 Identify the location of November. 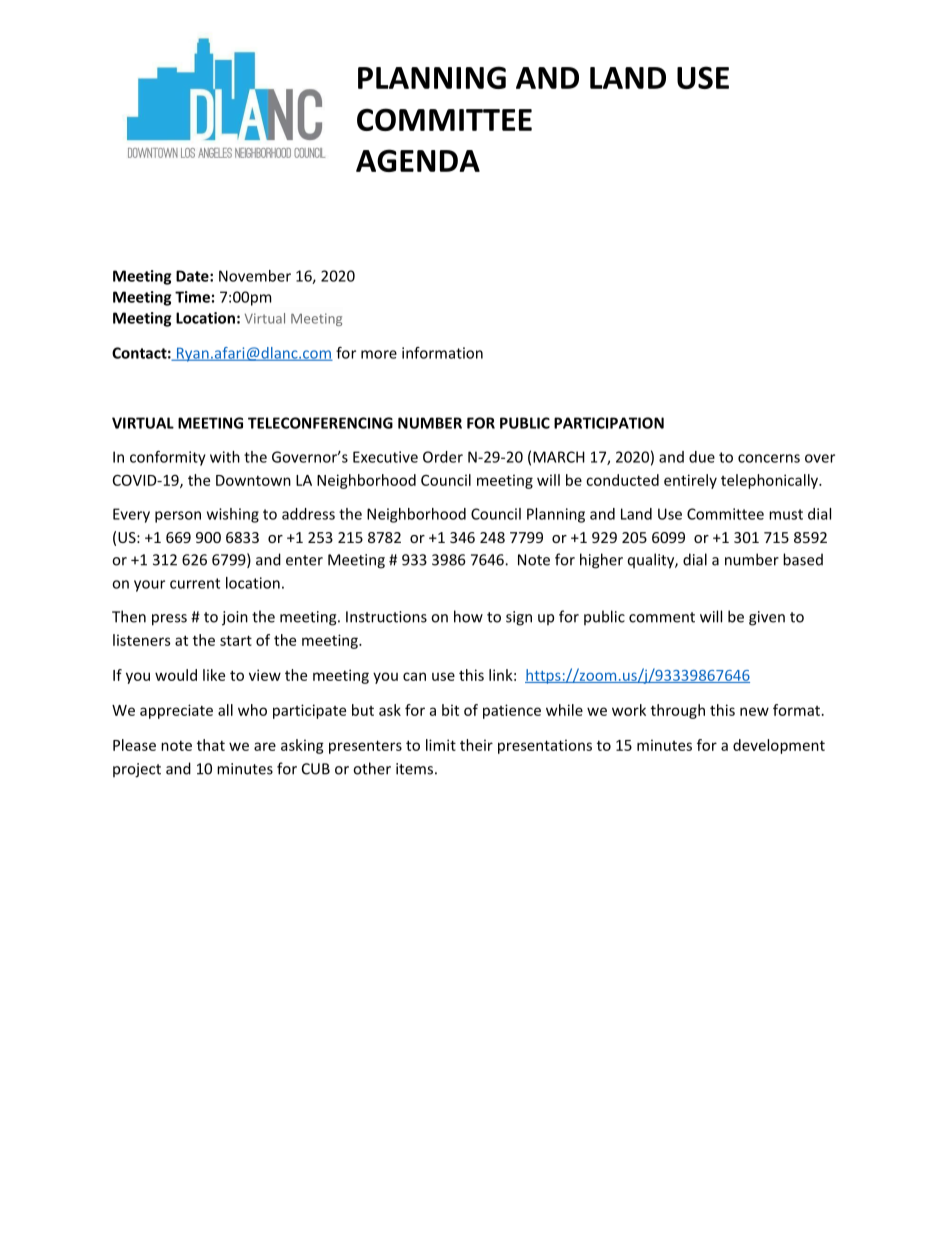
(255, 276).
